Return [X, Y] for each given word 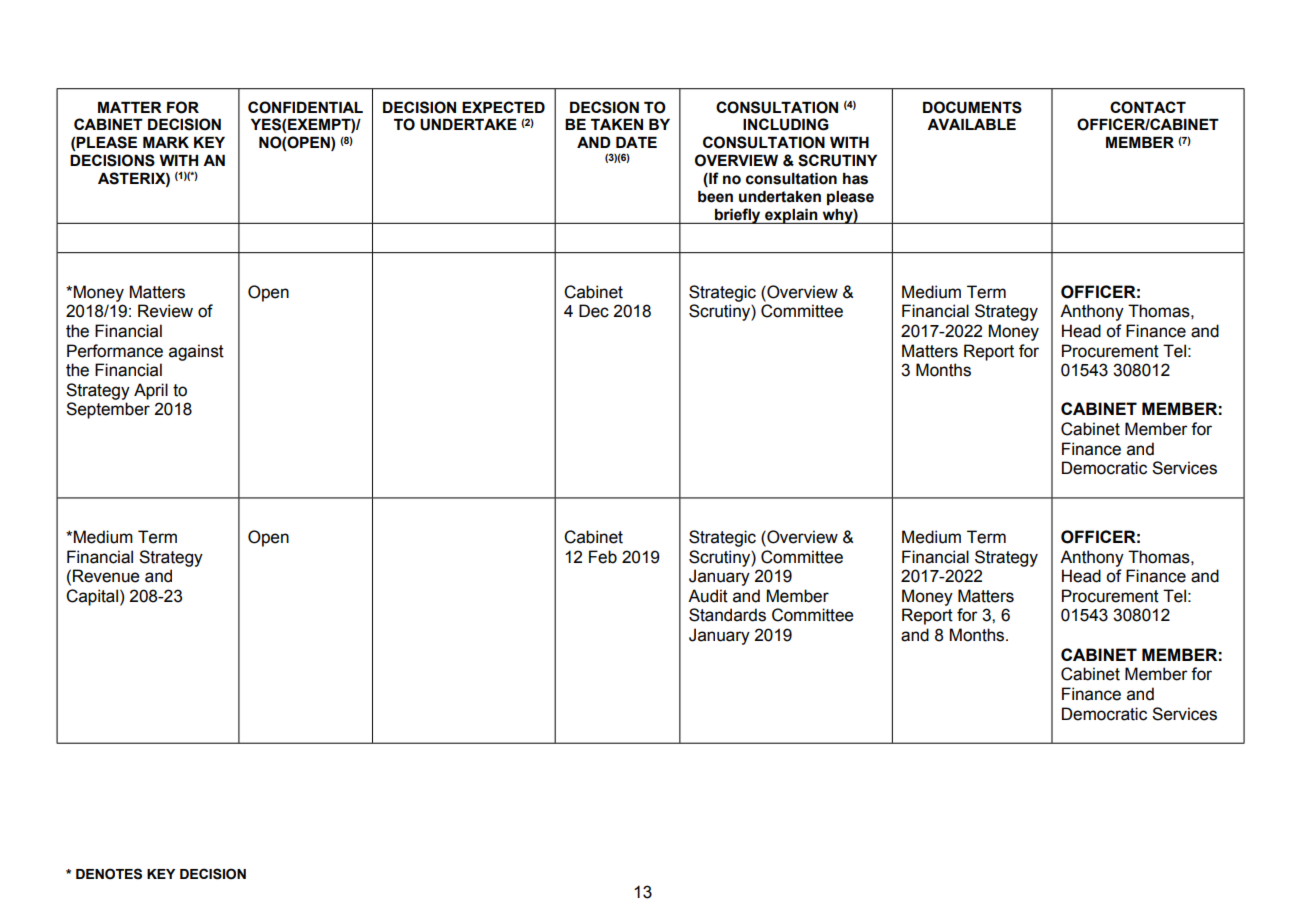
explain [791, 216]
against [196, 352]
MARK [166, 142]
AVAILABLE [971, 124]
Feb [603, 557]
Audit [708, 596]
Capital [92, 597]
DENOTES [109, 874]
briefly [738, 216]
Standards [727, 615]
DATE [636, 142]
